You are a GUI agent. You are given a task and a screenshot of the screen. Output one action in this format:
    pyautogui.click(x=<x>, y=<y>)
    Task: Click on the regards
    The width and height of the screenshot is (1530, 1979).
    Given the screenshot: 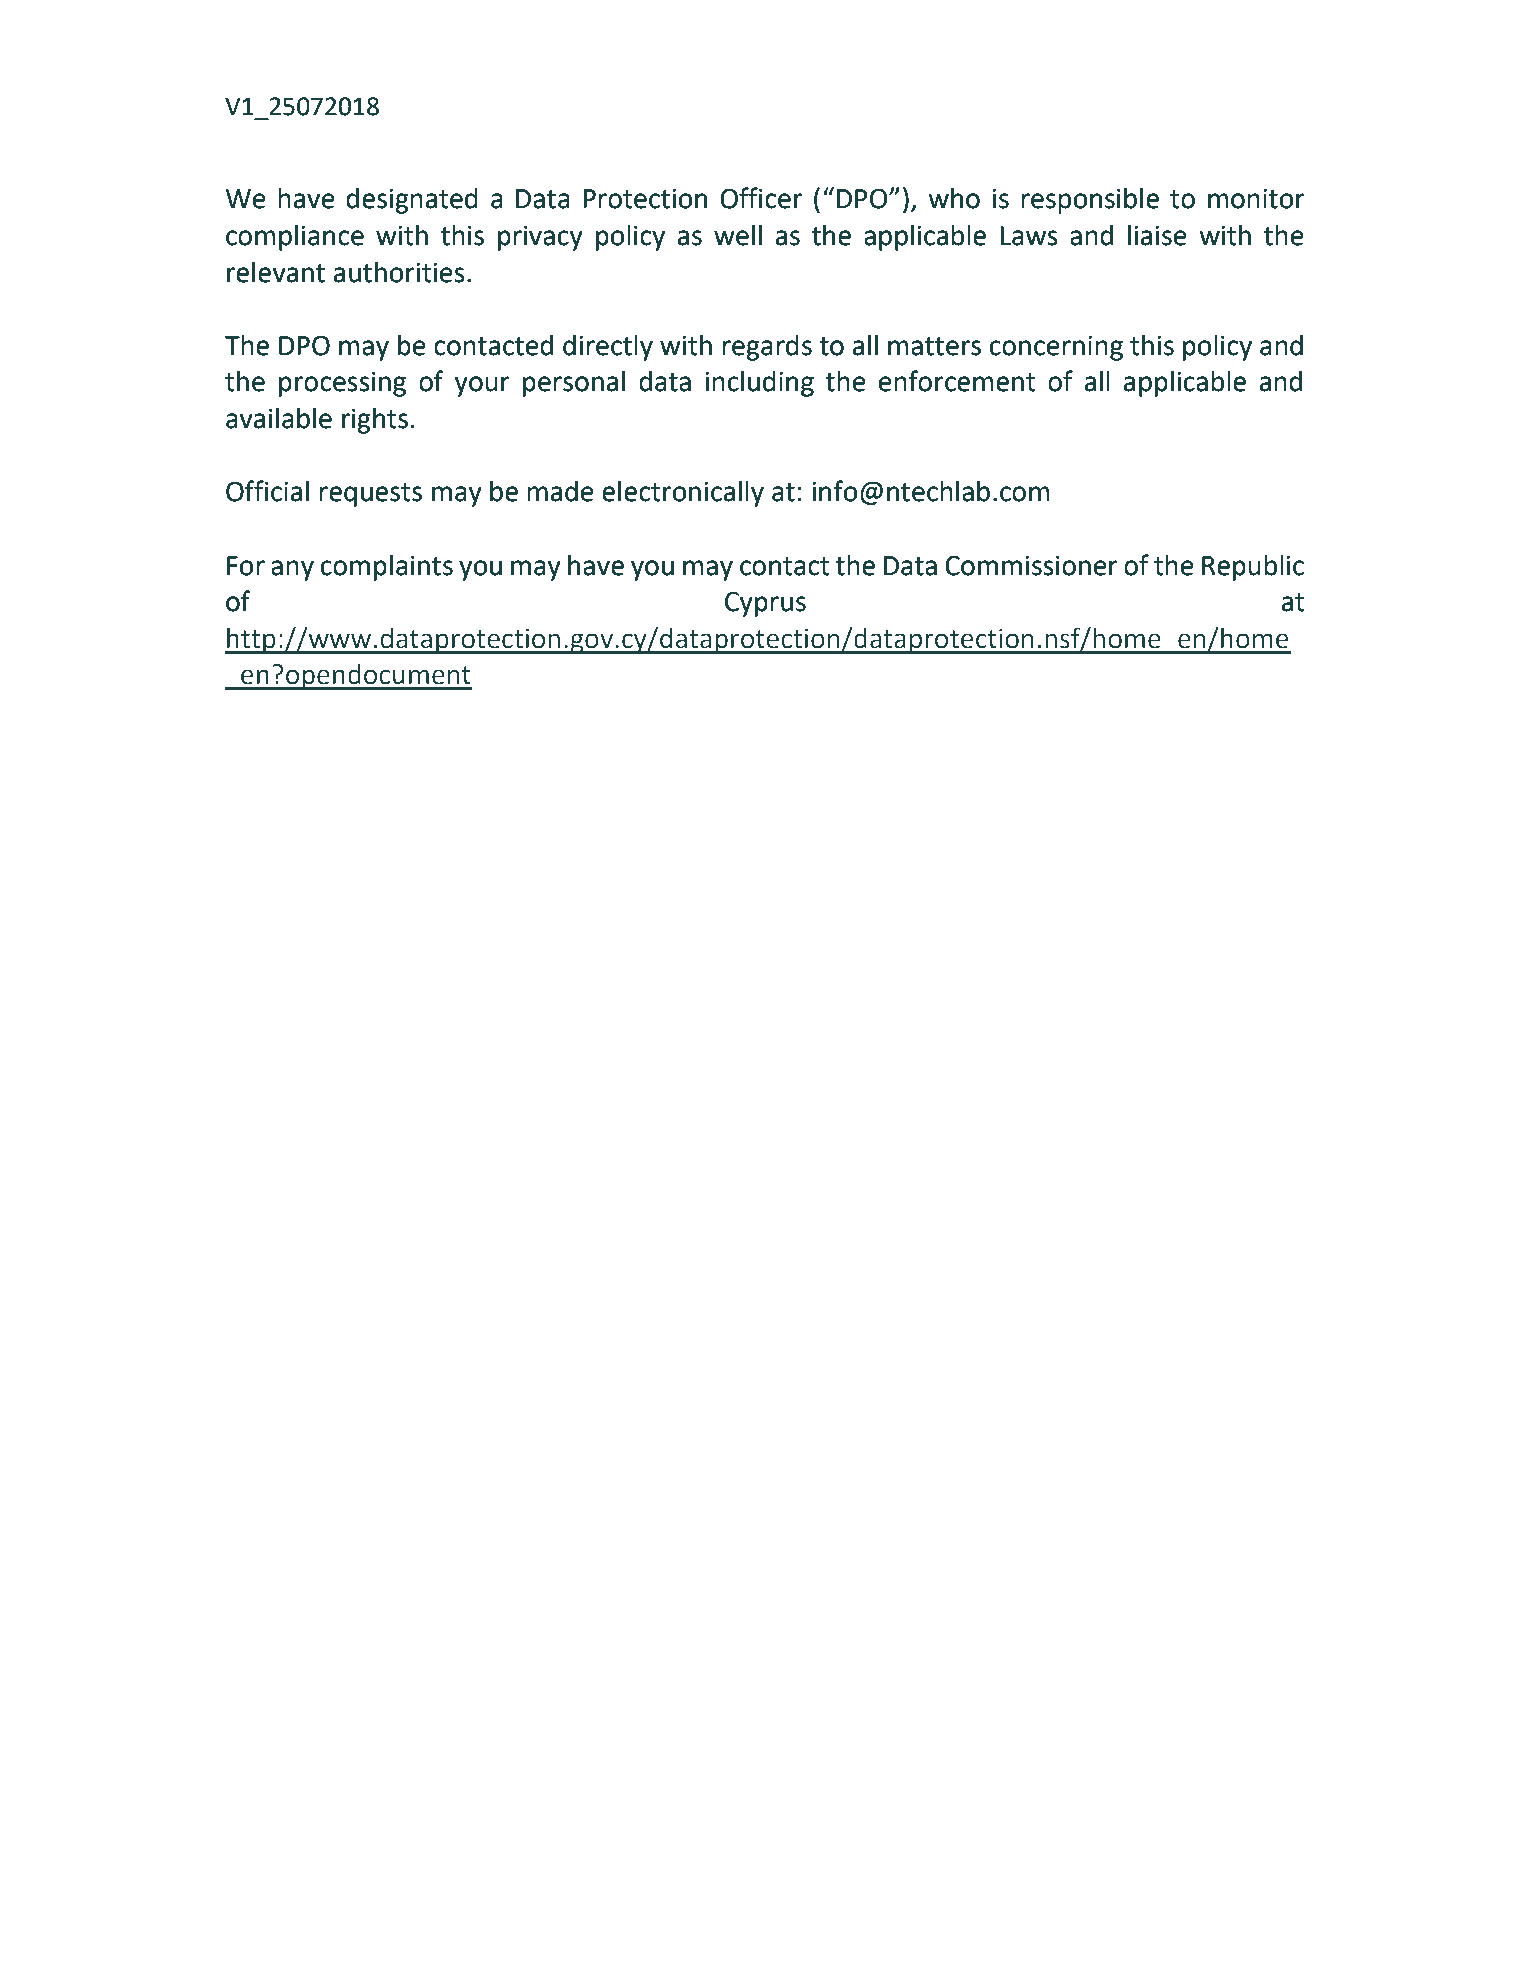 What is the action you would take?
    pyautogui.click(x=767, y=348)
